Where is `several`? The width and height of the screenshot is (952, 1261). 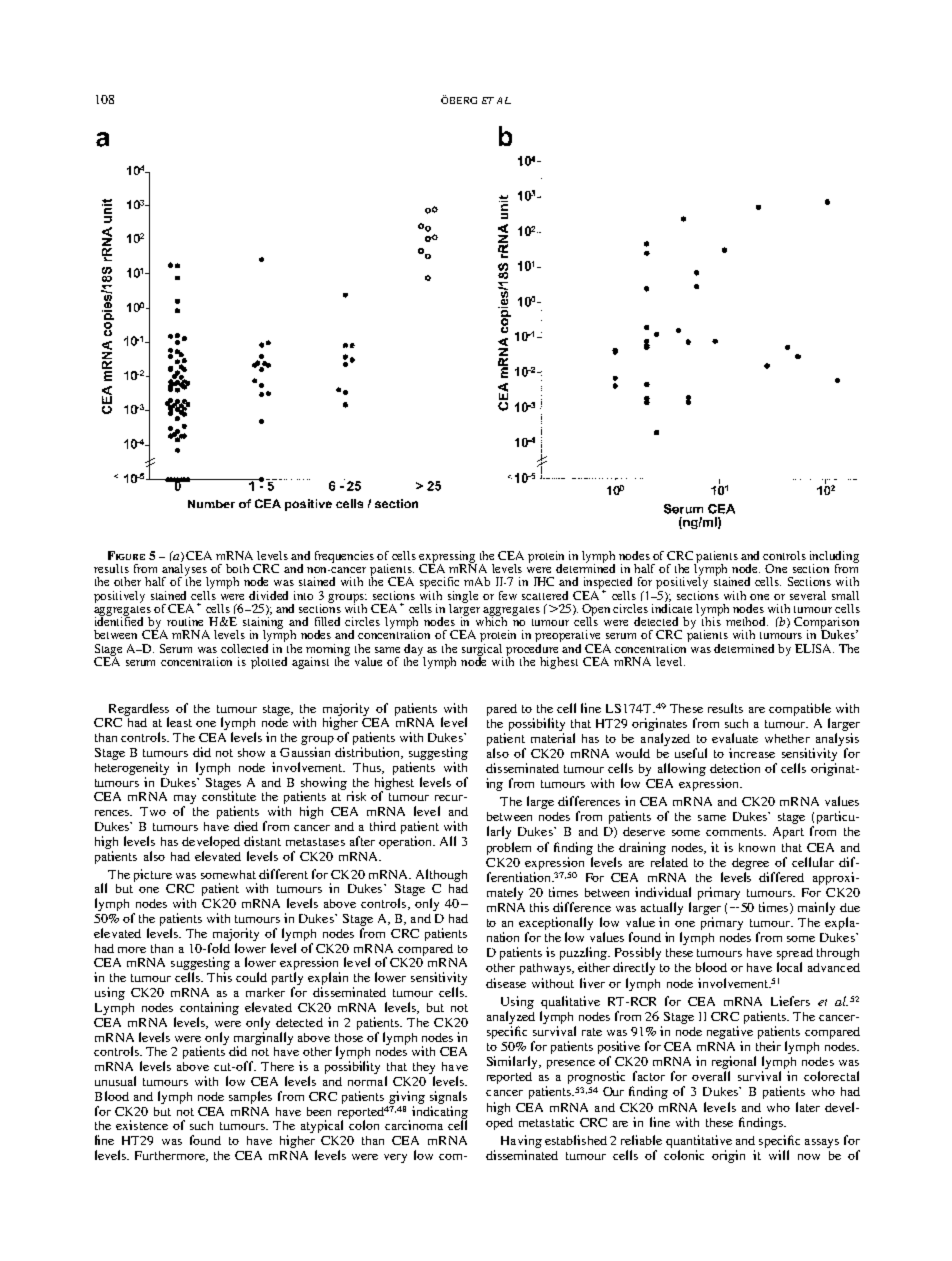
several is located at coordinates (808, 595).
